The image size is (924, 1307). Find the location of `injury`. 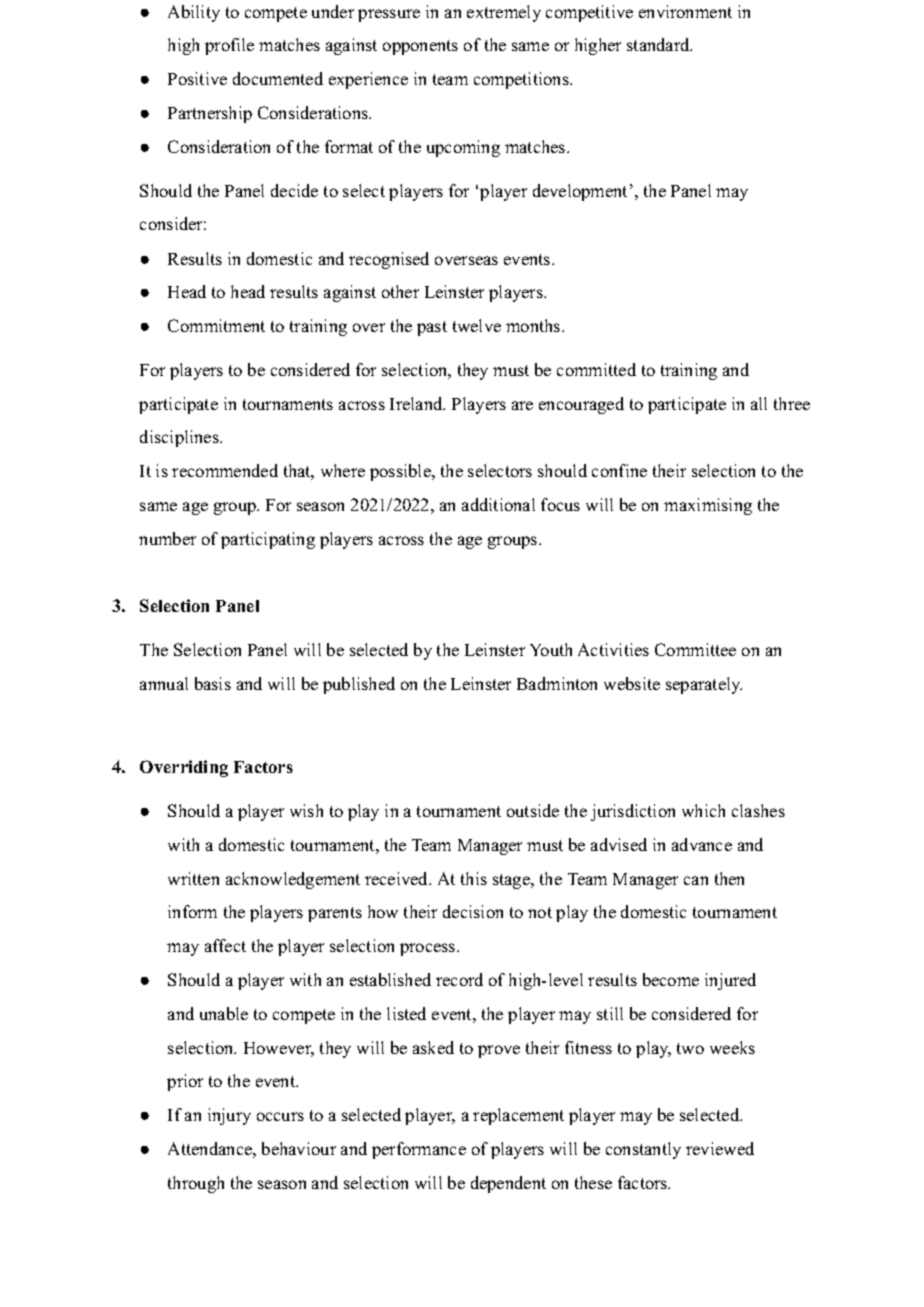

injury is located at coordinates (229, 1116).
